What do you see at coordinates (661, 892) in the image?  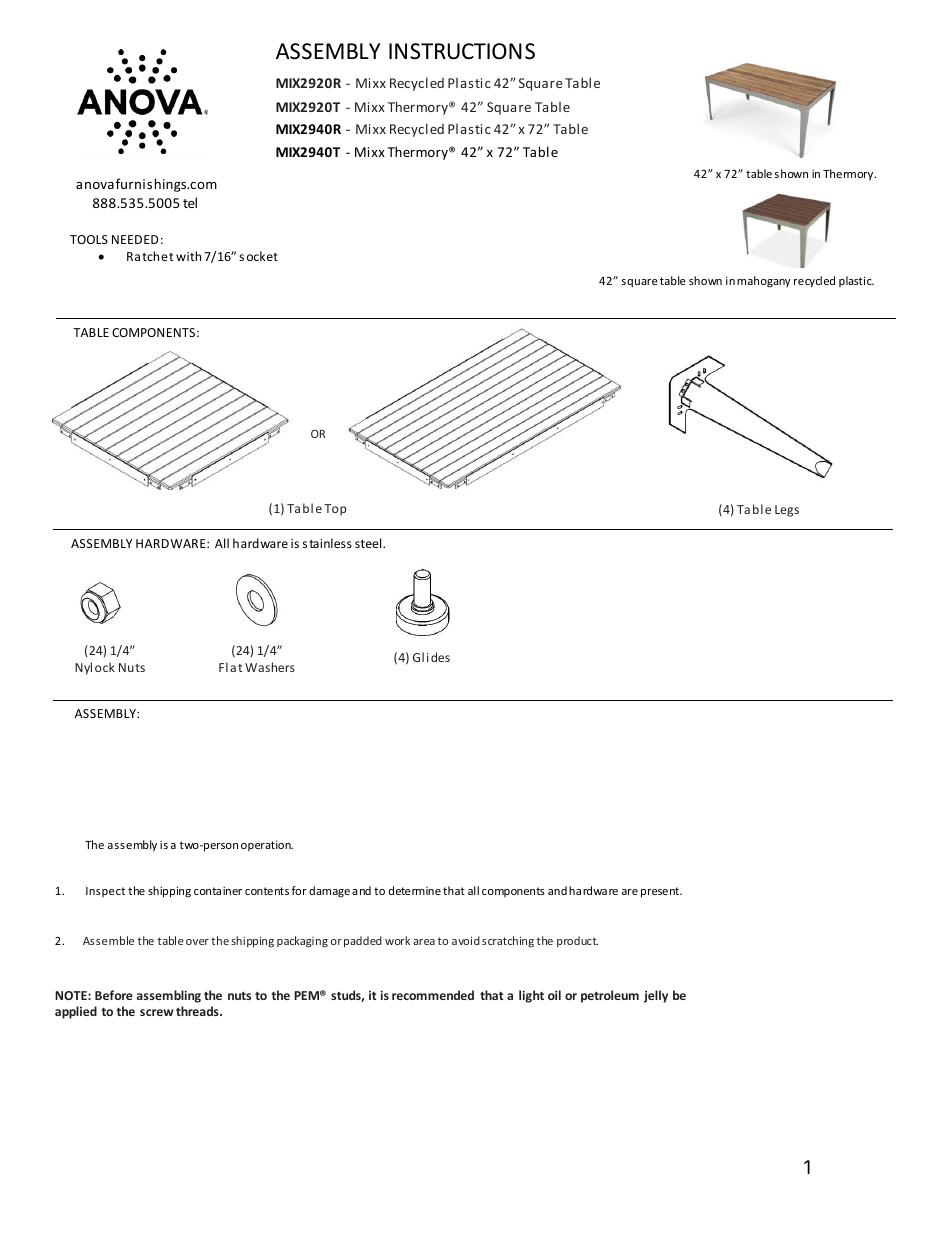 I see `present` at bounding box center [661, 892].
